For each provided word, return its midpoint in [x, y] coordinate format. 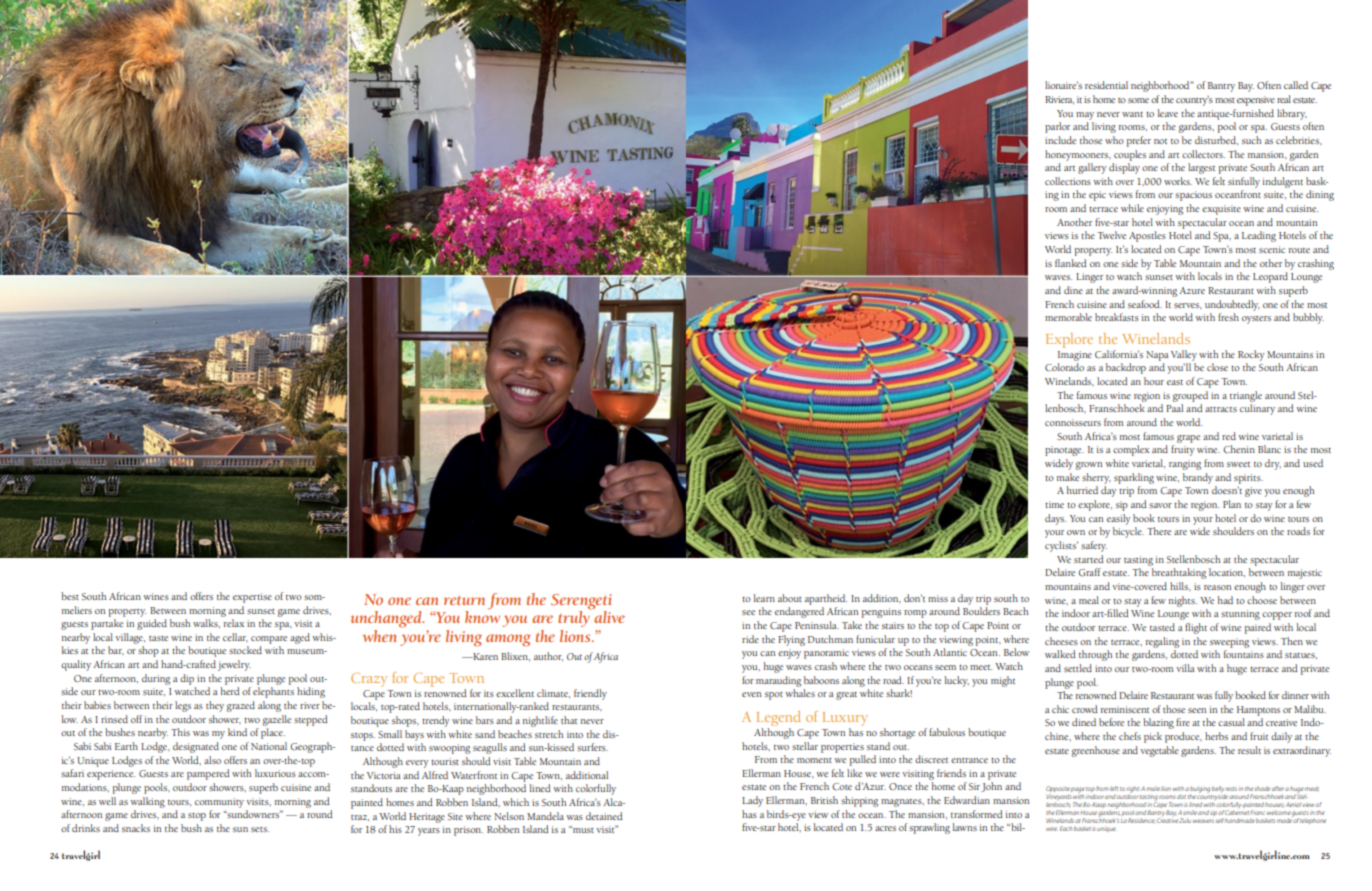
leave [1167, 113]
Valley [1184, 355]
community [219, 803]
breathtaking [1179, 573]
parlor [1057, 127]
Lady [752, 801]
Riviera [1059, 100]
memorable [1068, 317]
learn [764, 598]
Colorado [1064, 367]
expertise [252, 598]
